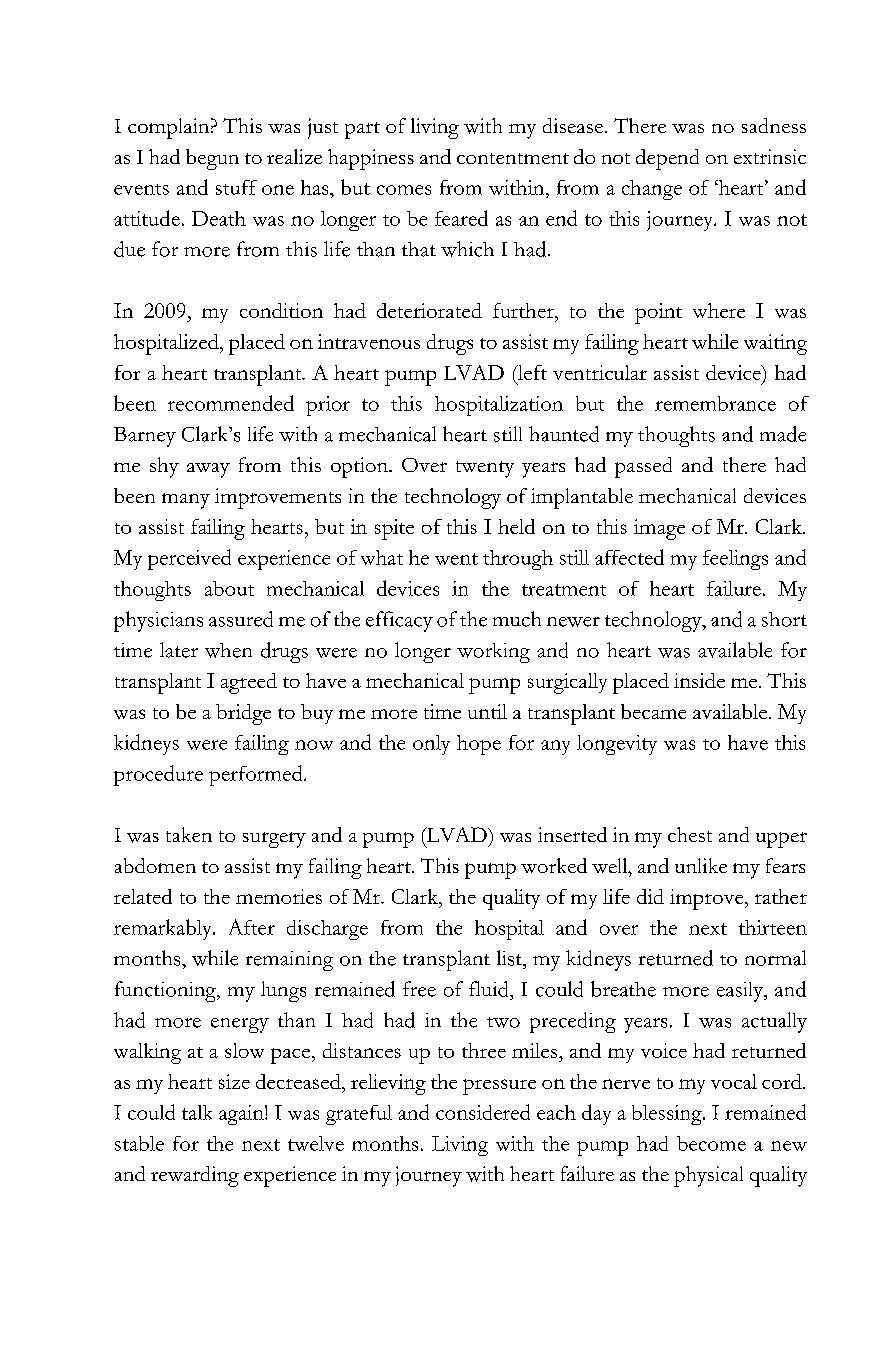 This screenshot has height=1345, width=896. I want to click on rewarding, so click(195, 1176).
